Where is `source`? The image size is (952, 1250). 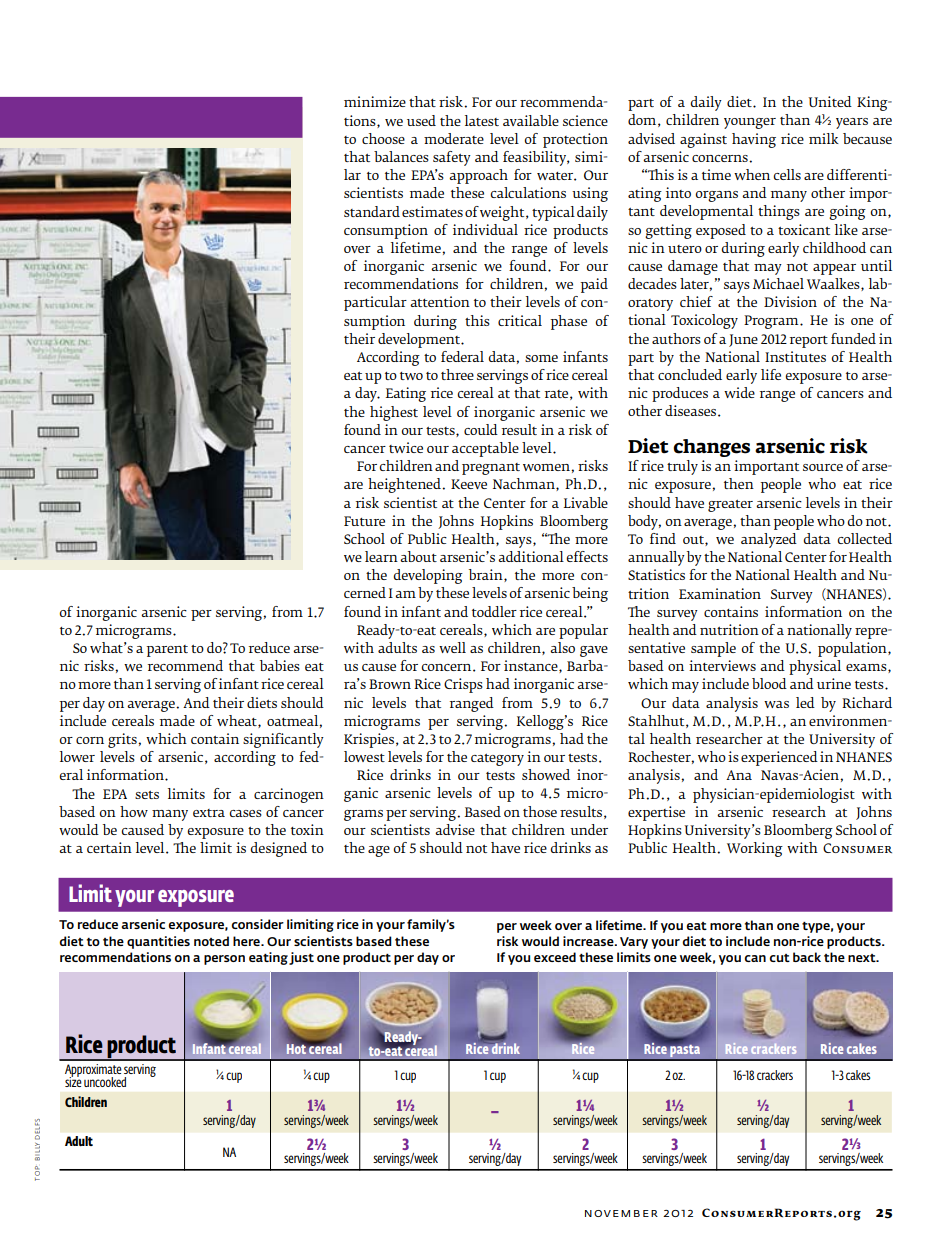
source is located at coordinates (823, 467).
